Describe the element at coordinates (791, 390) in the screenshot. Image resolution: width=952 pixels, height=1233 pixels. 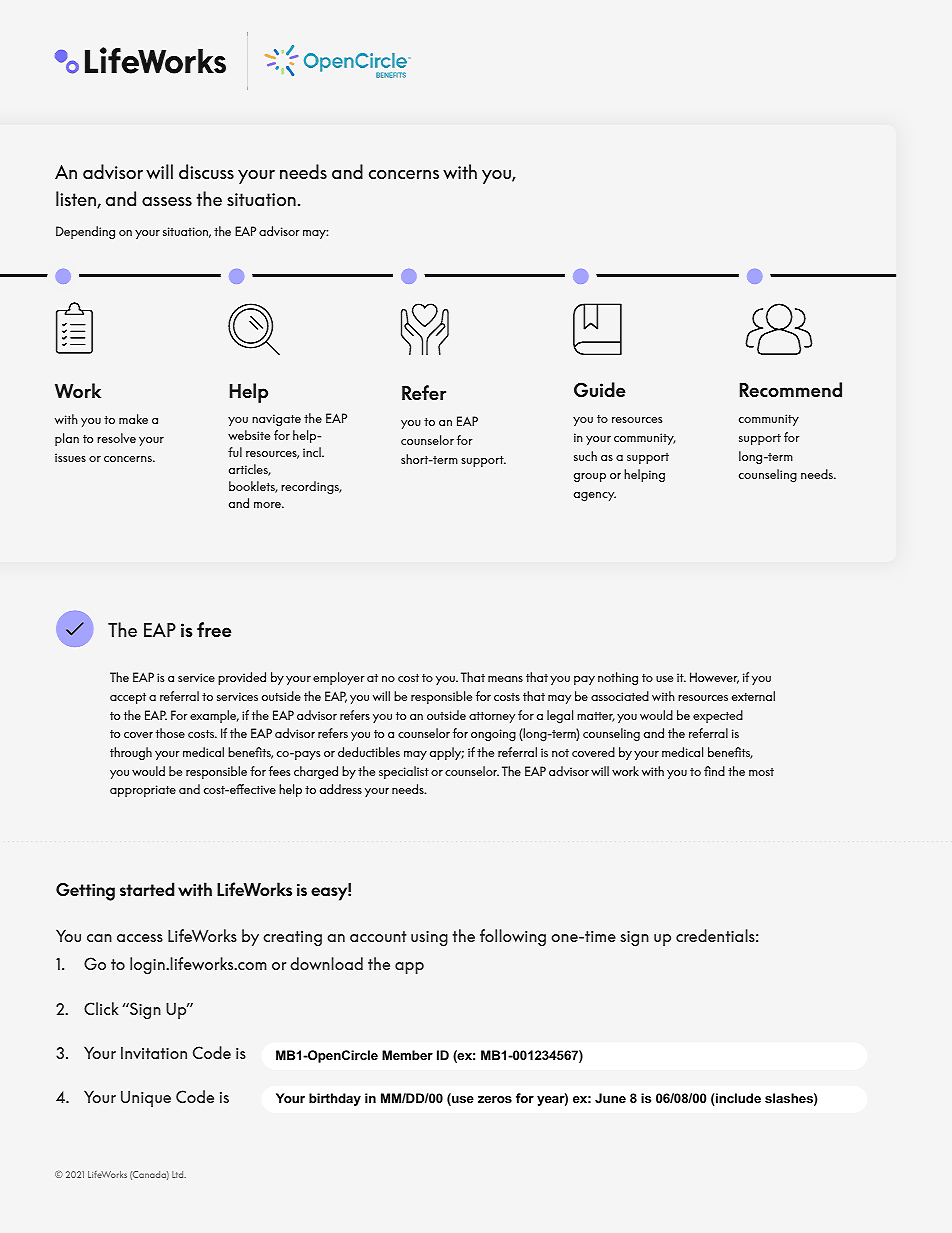
I see `Recommend` at that location.
